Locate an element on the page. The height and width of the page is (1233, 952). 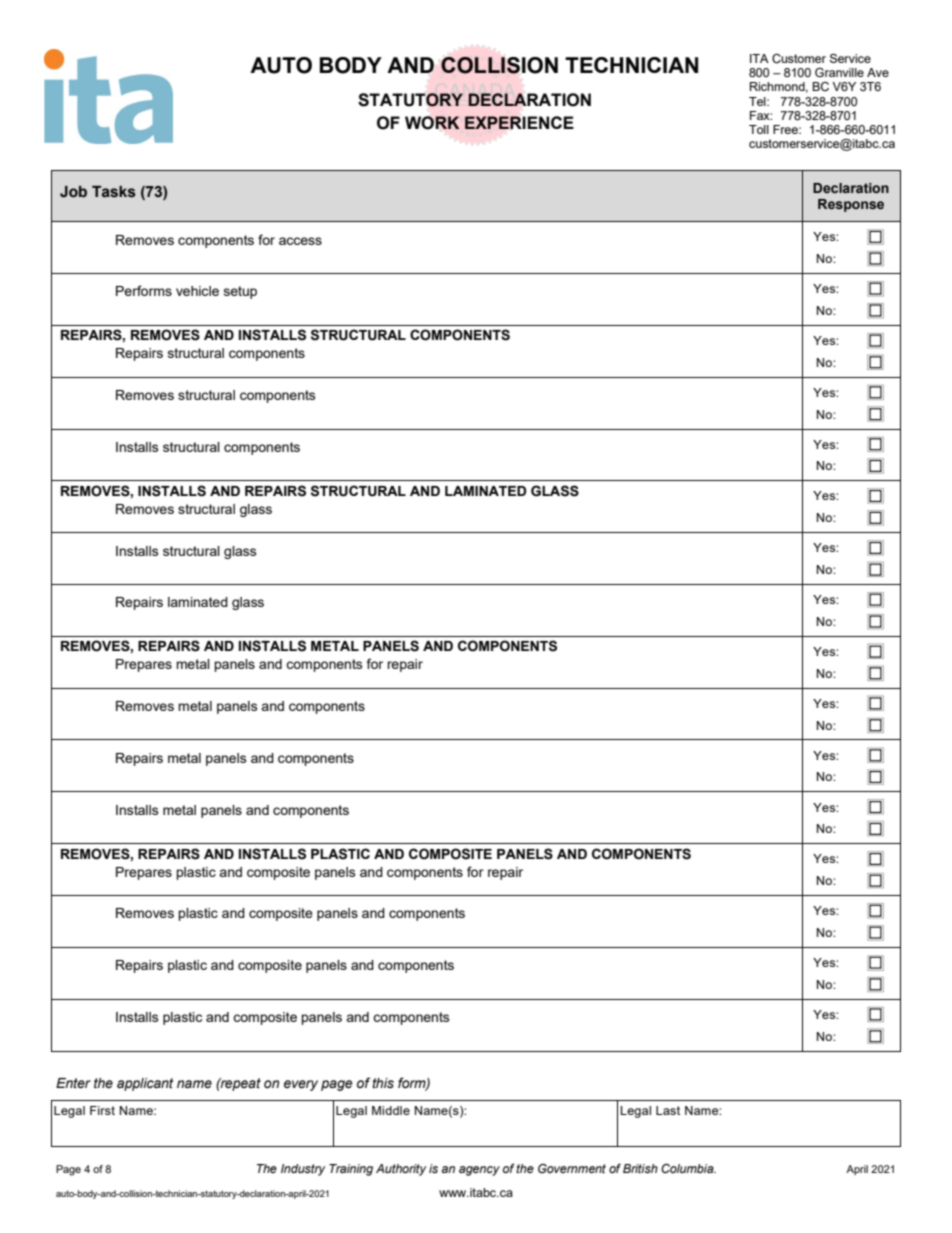
Columbia is located at coordinates (688, 1168).
